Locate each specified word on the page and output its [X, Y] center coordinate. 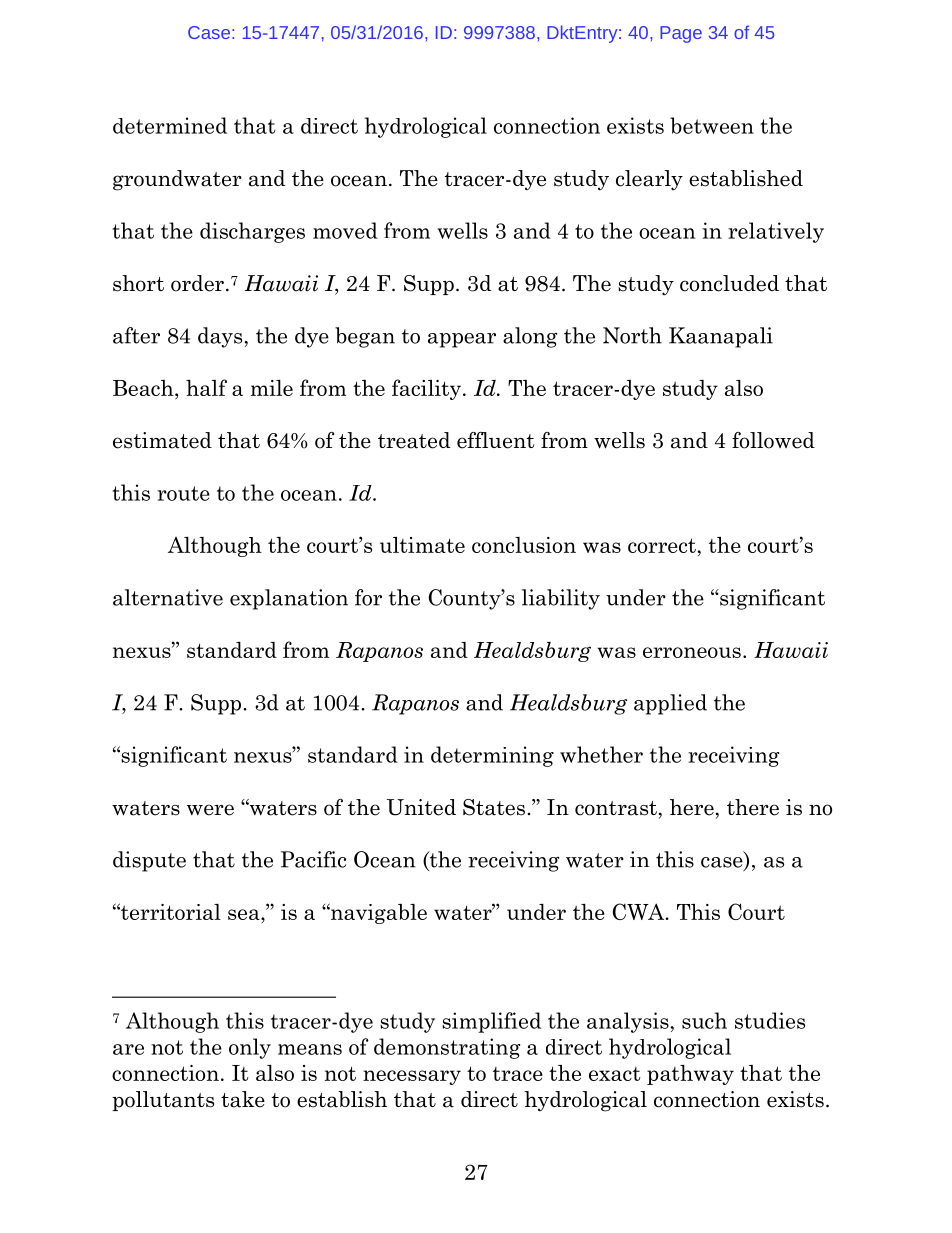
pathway [690, 1075]
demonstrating [447, 1048]
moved [345, 230]
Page [681, 34]
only [250, 1048]
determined [170, 125]
